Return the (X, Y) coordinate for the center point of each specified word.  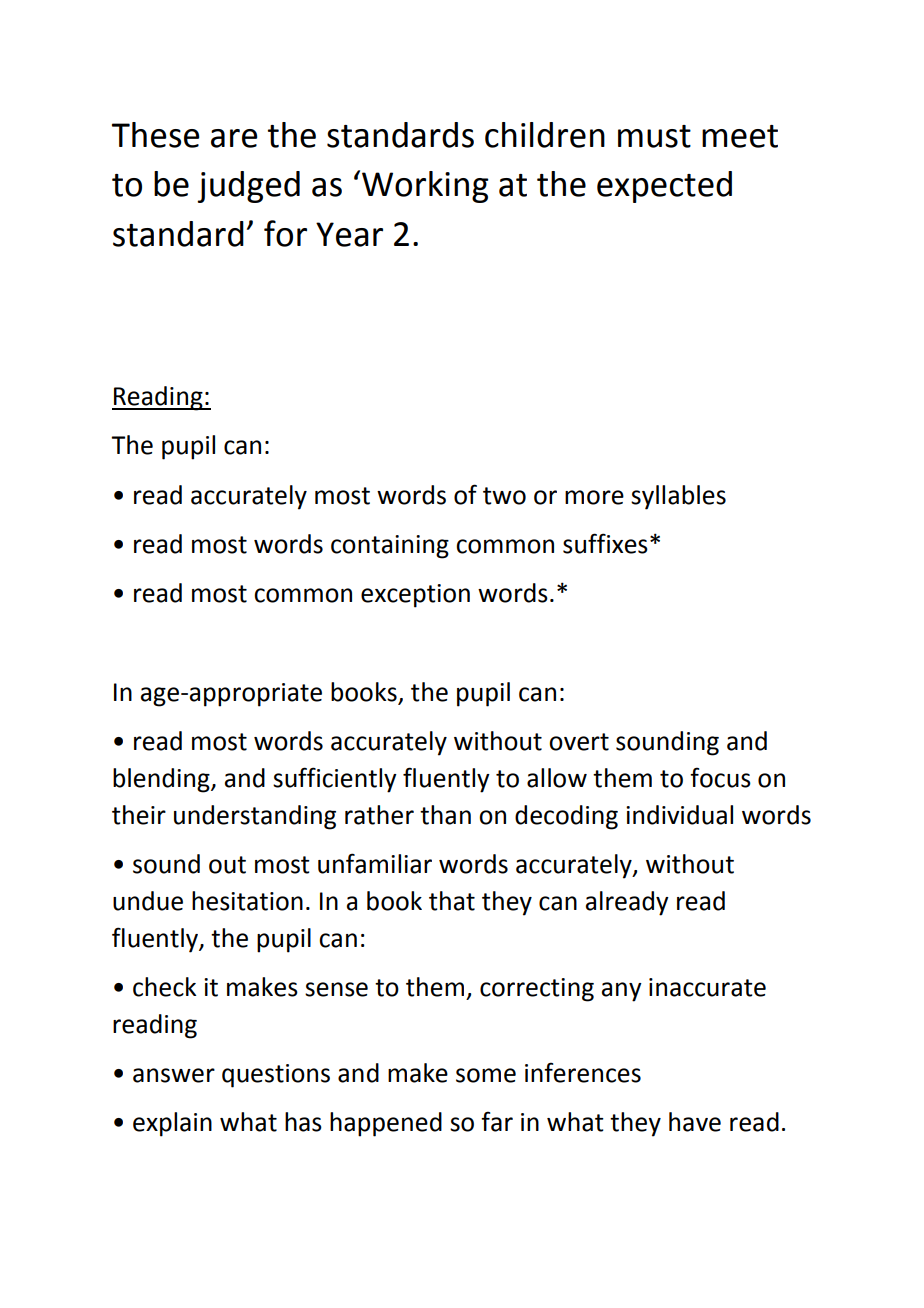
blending (162, 780)
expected (664, 187)
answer (174, 1075)
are (234, 138)
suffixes (605, 543)
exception (415, 596)
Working (425, 187)
